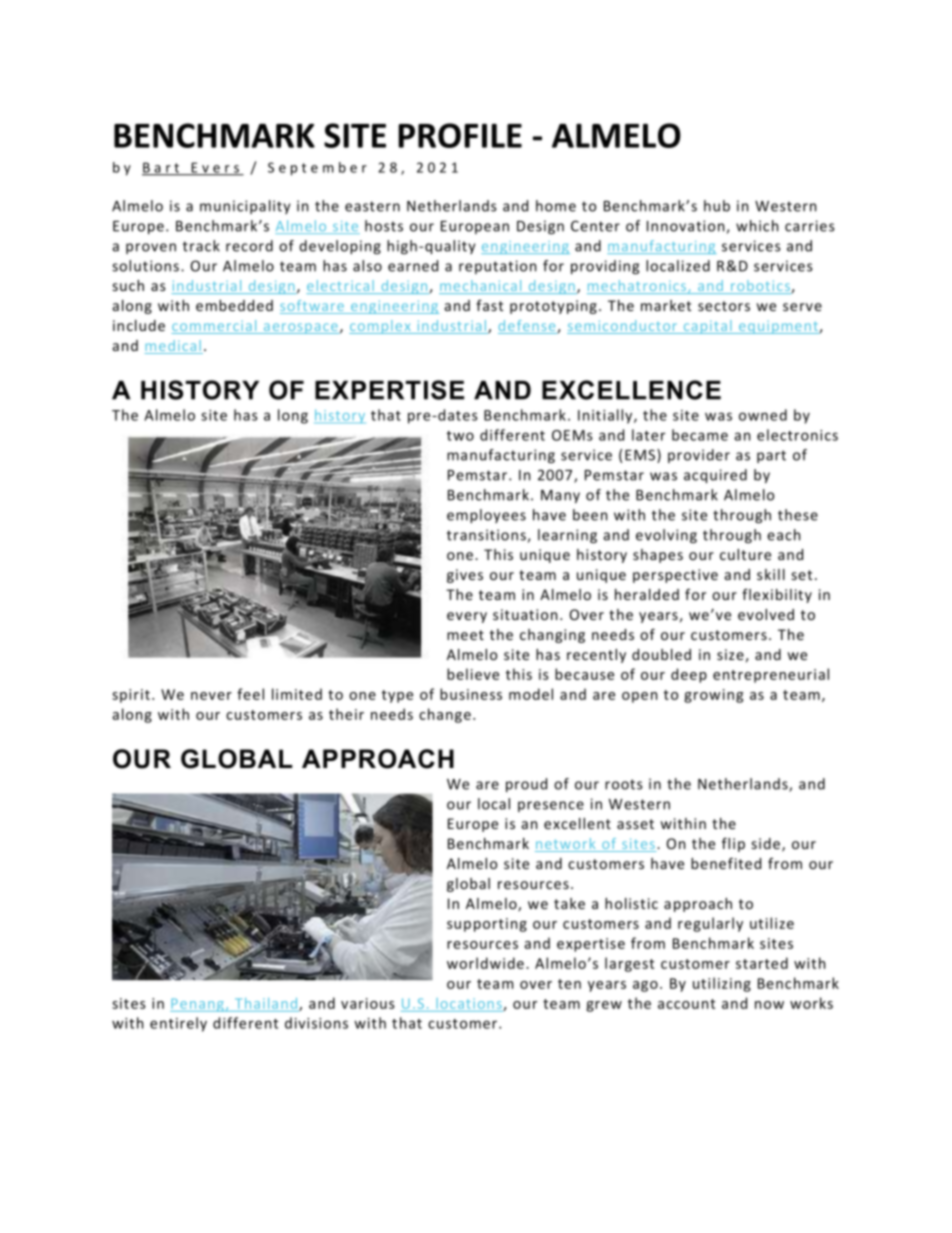 The width and height of the screenshot is (952, 1233). I want to click on municipality, so click(245, 207).
